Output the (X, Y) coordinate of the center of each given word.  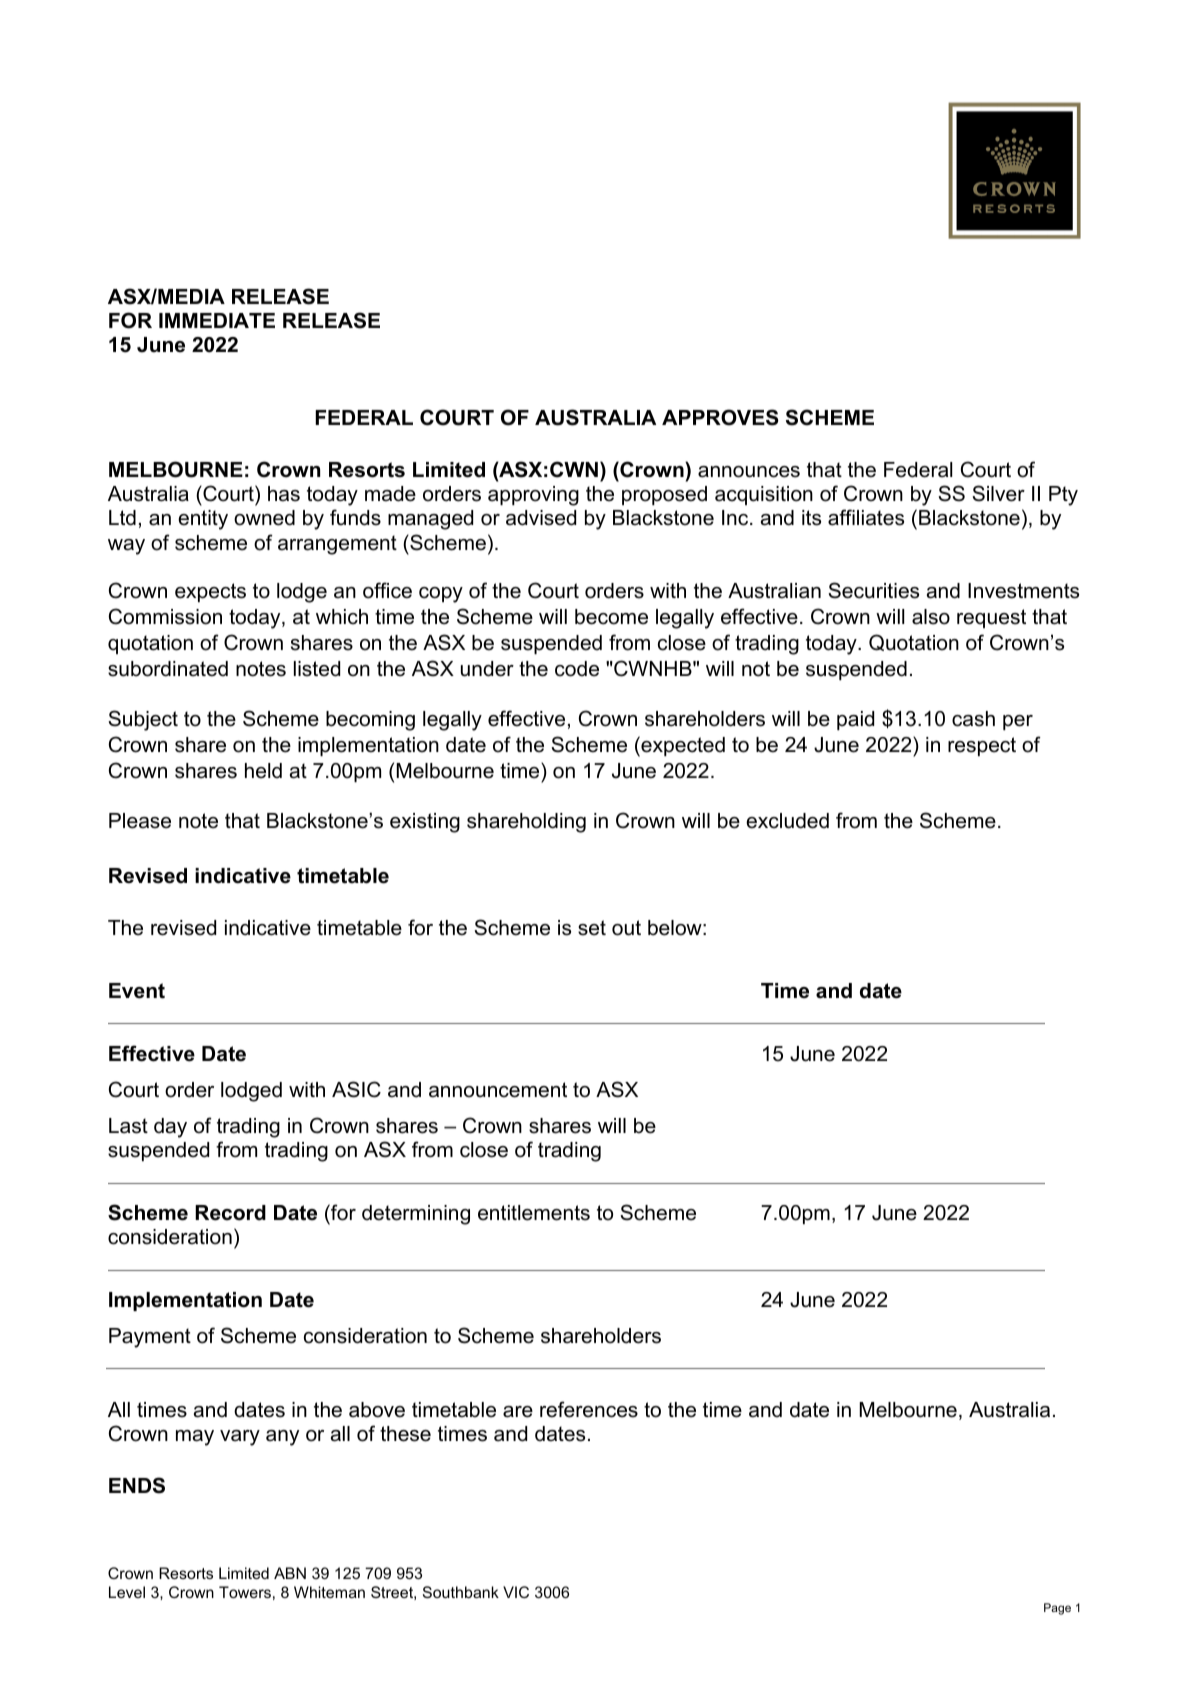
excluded (787, 821)
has (284, 494)
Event (137, 991)
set (592, 928)
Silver (998, 493)
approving (533, 496)
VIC (516, 1592)
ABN (290, 1573)
